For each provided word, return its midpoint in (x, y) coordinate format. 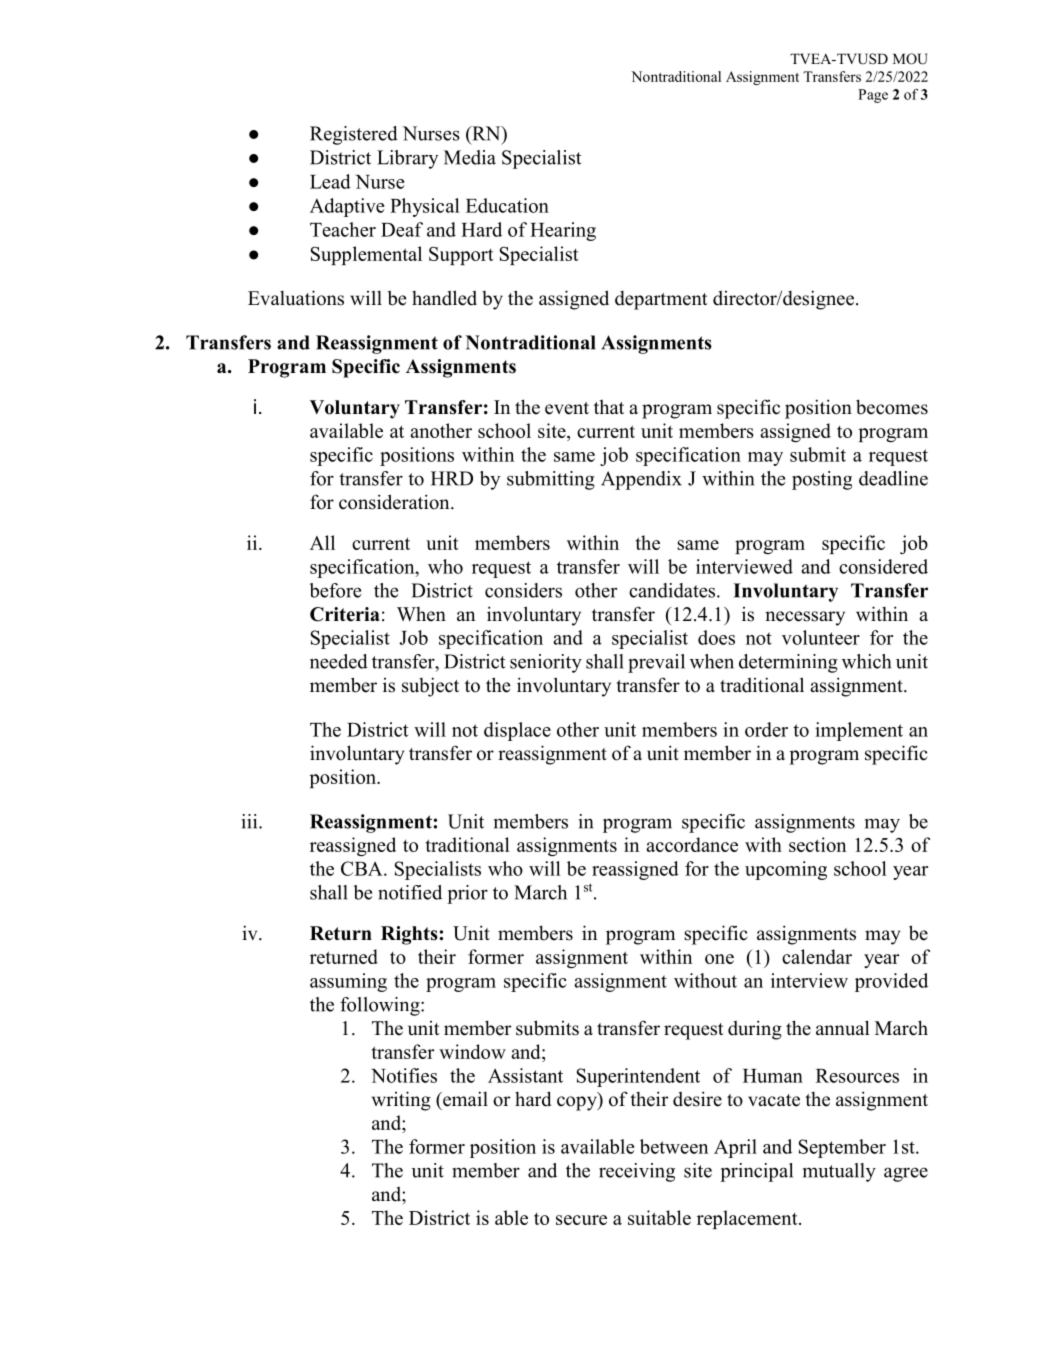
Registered (354, 135)
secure (581, 1220)
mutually (839, 1172)
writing (401, 1101)
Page (873, 96)
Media (470, 157)
